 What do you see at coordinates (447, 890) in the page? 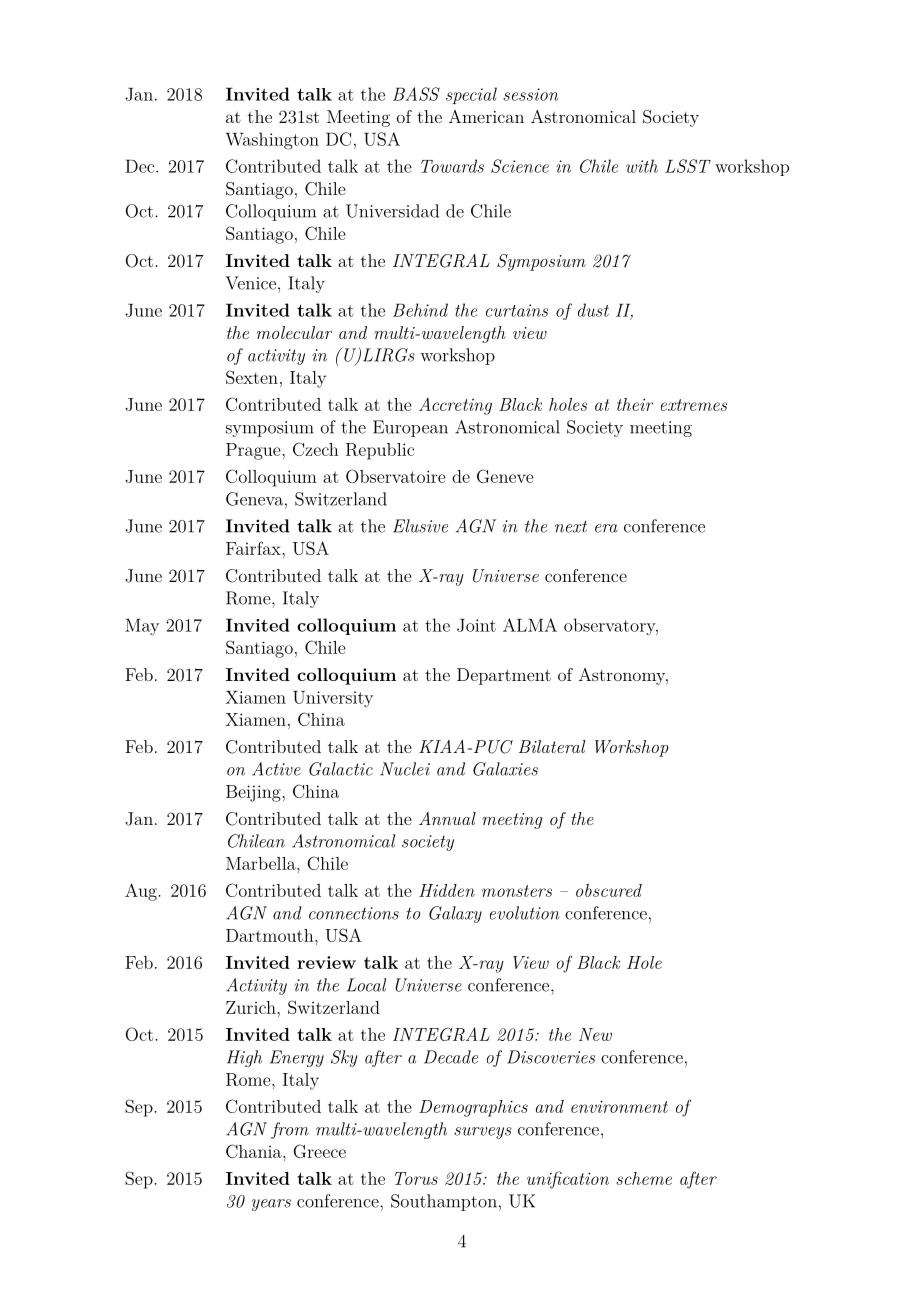
I see `Hidden` at bounding box center [447, 890].
